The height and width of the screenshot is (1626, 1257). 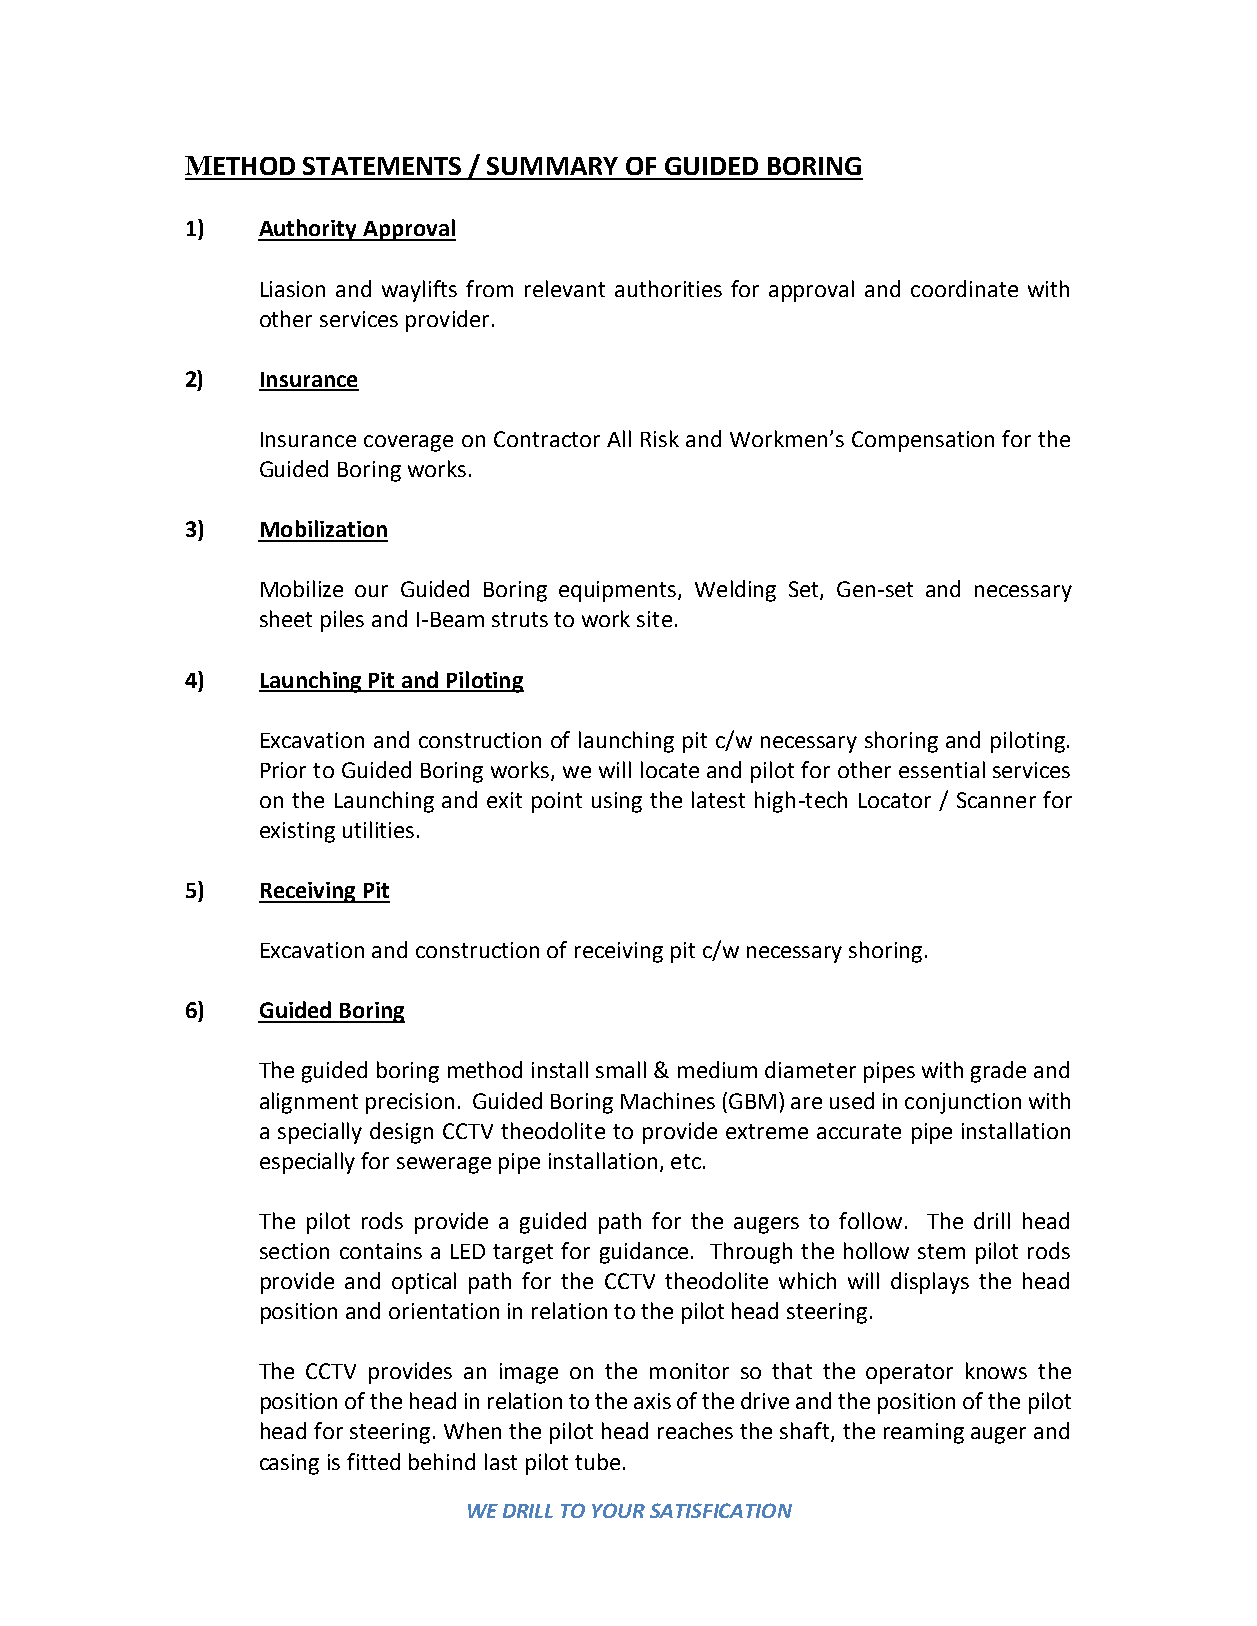 I want to click on essential, so click(x=942, y=769).
